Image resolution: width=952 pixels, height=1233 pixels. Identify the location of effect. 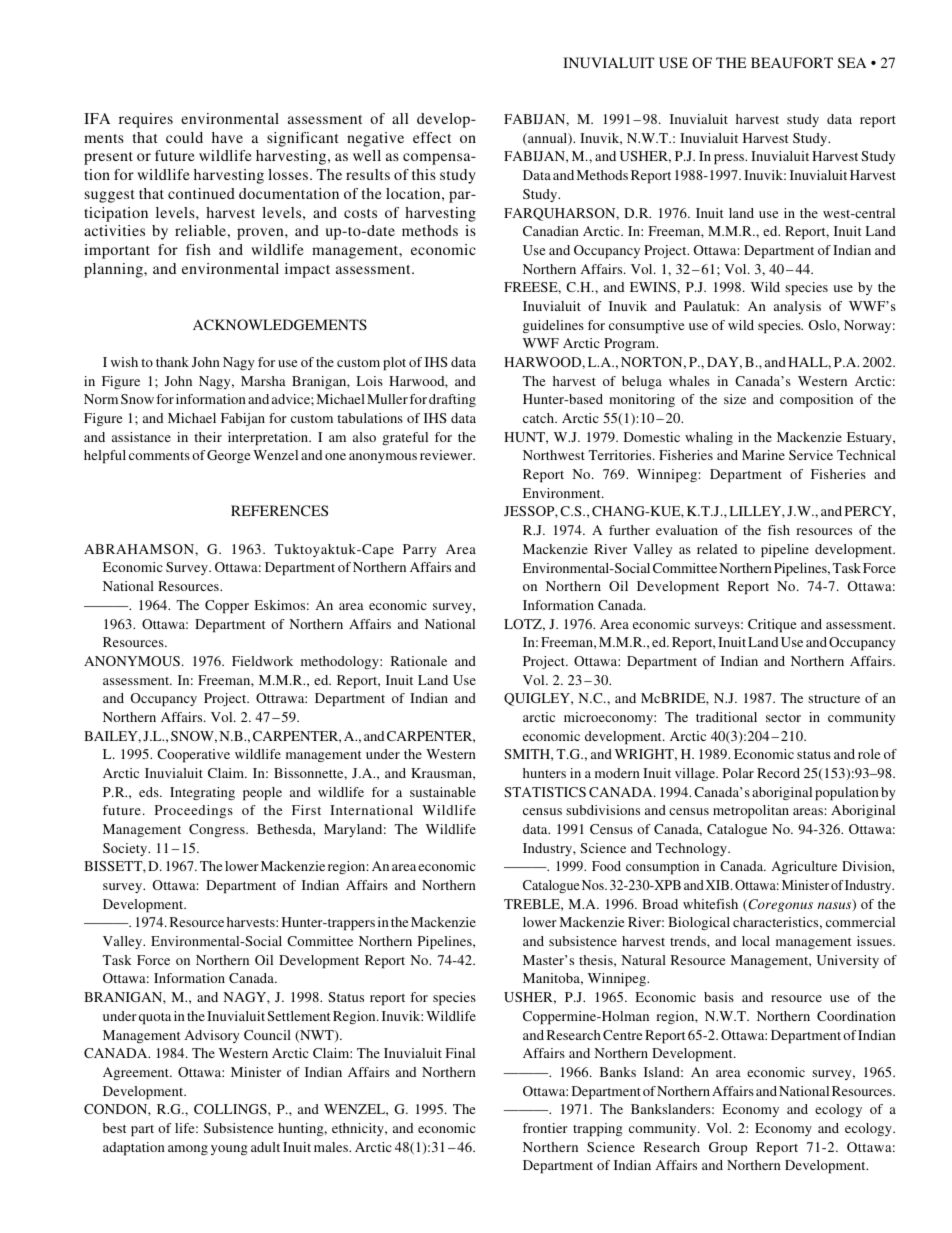
(432, 137).
